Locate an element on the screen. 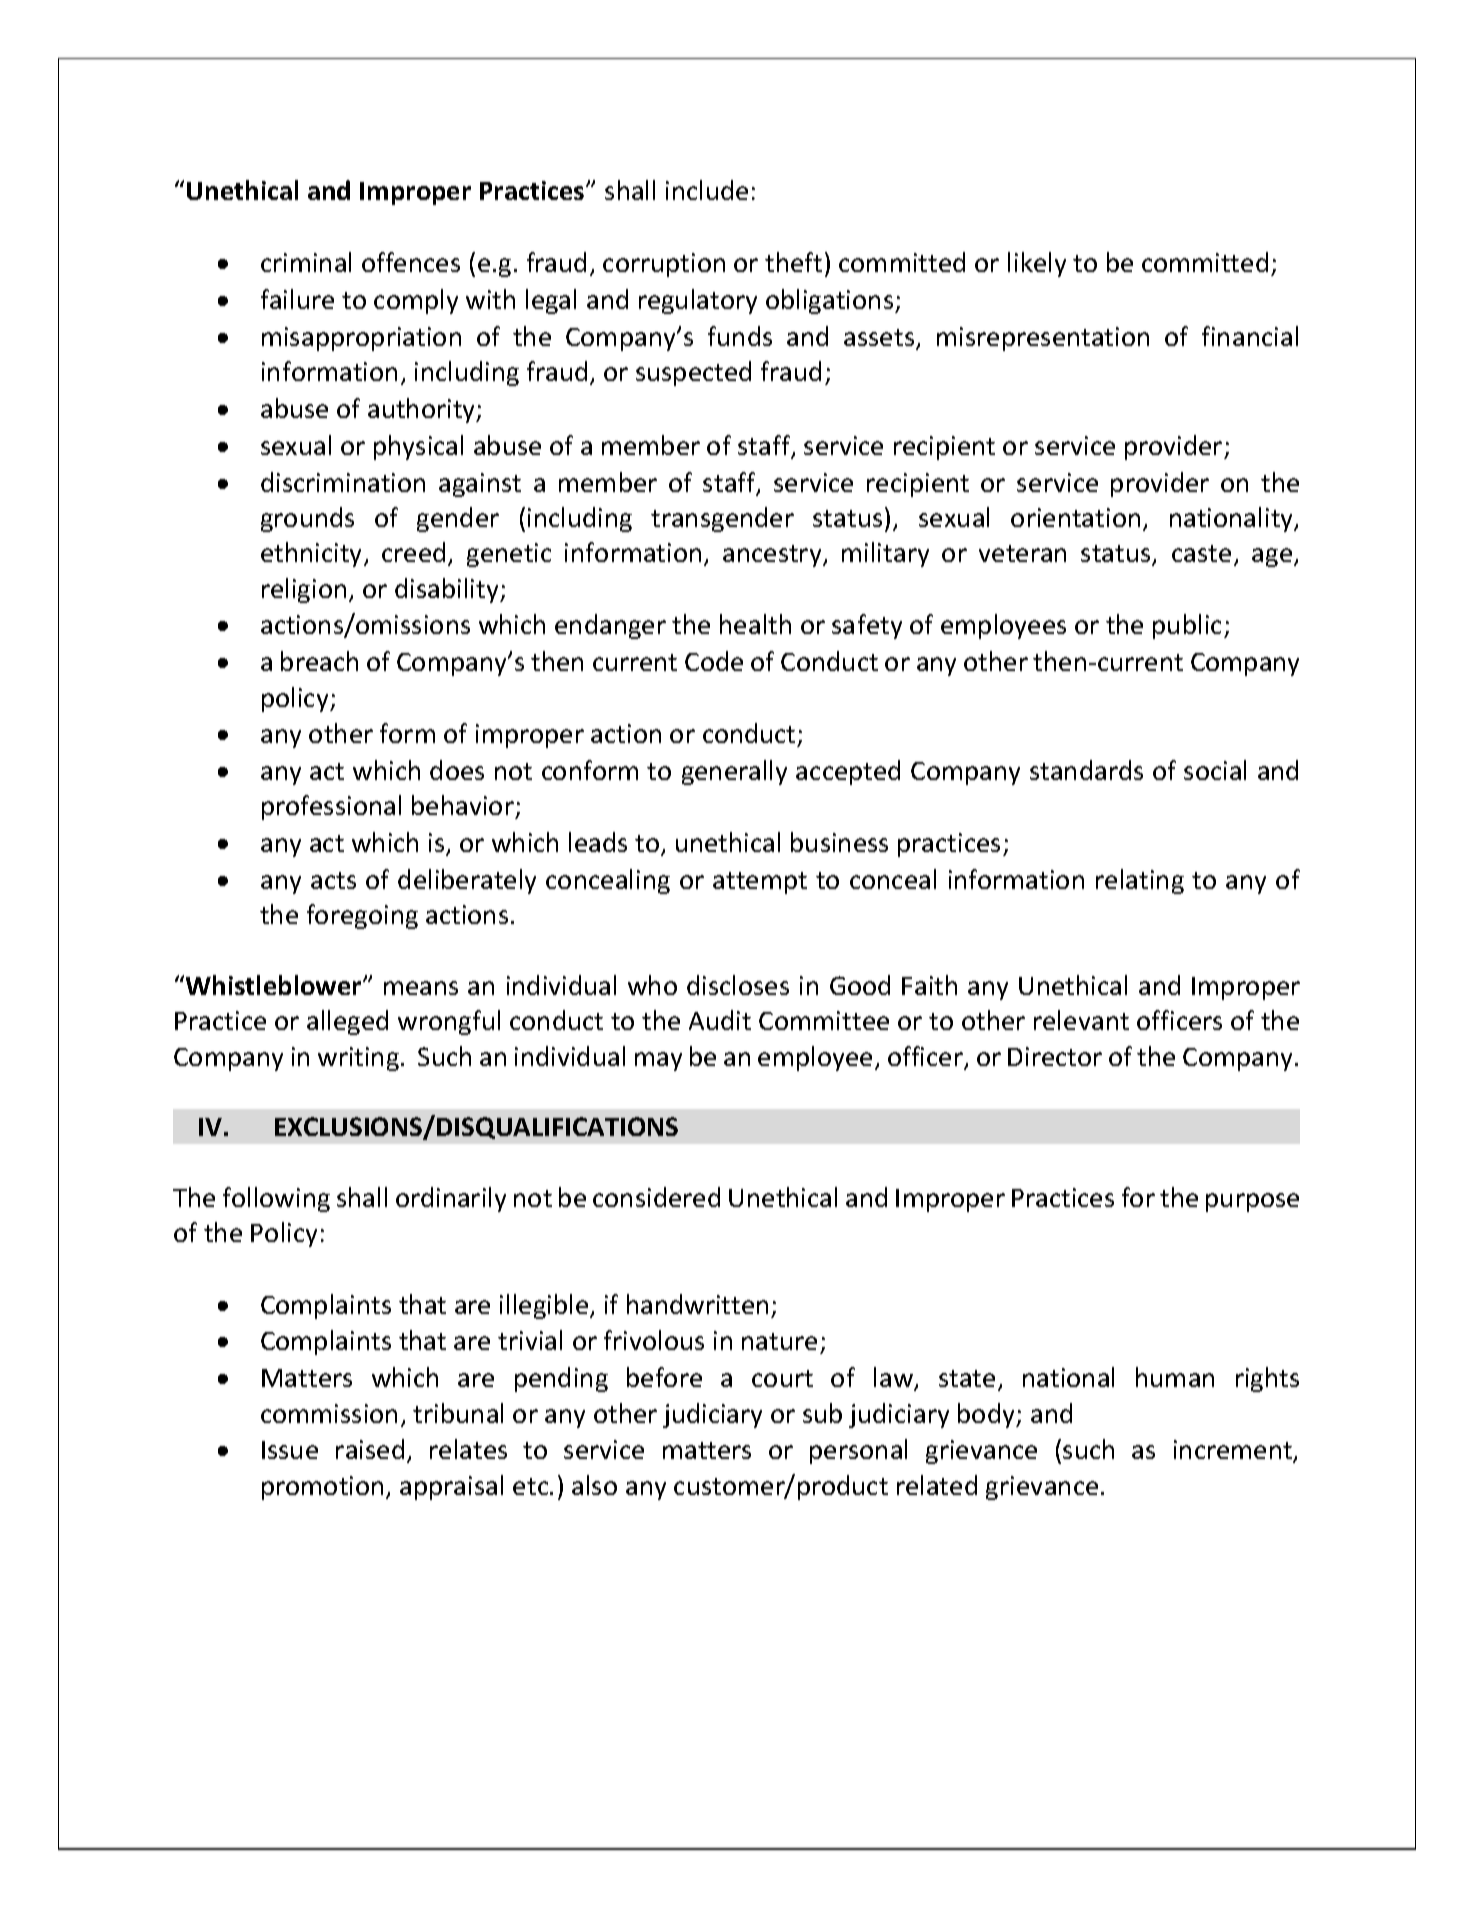 This screenshot has height=1907, width=1474. professional is located at coordinates (331, 807).
